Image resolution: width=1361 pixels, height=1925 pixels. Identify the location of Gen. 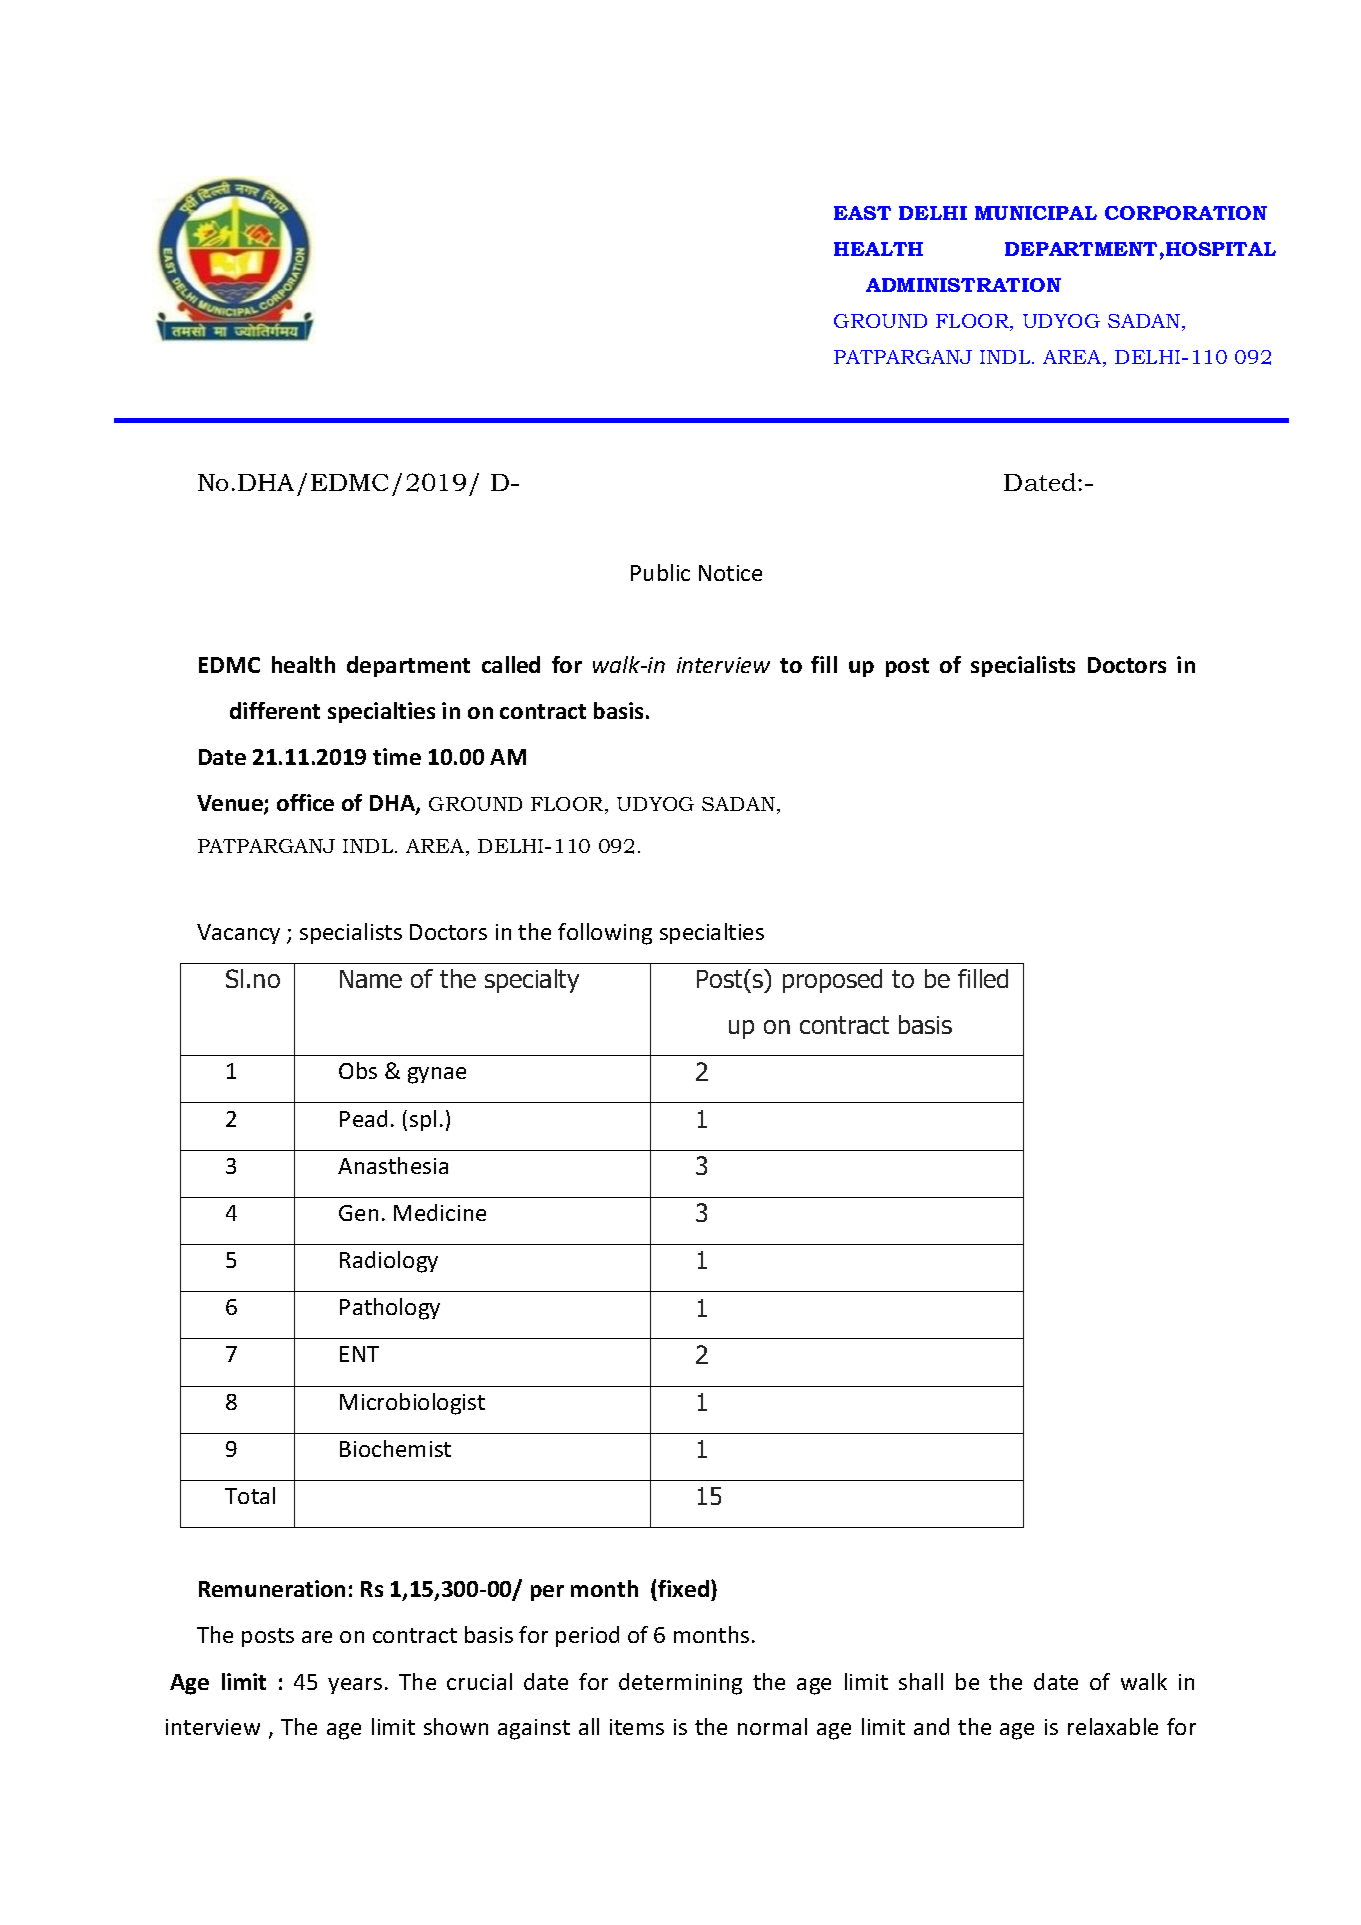
(358, 1213).
